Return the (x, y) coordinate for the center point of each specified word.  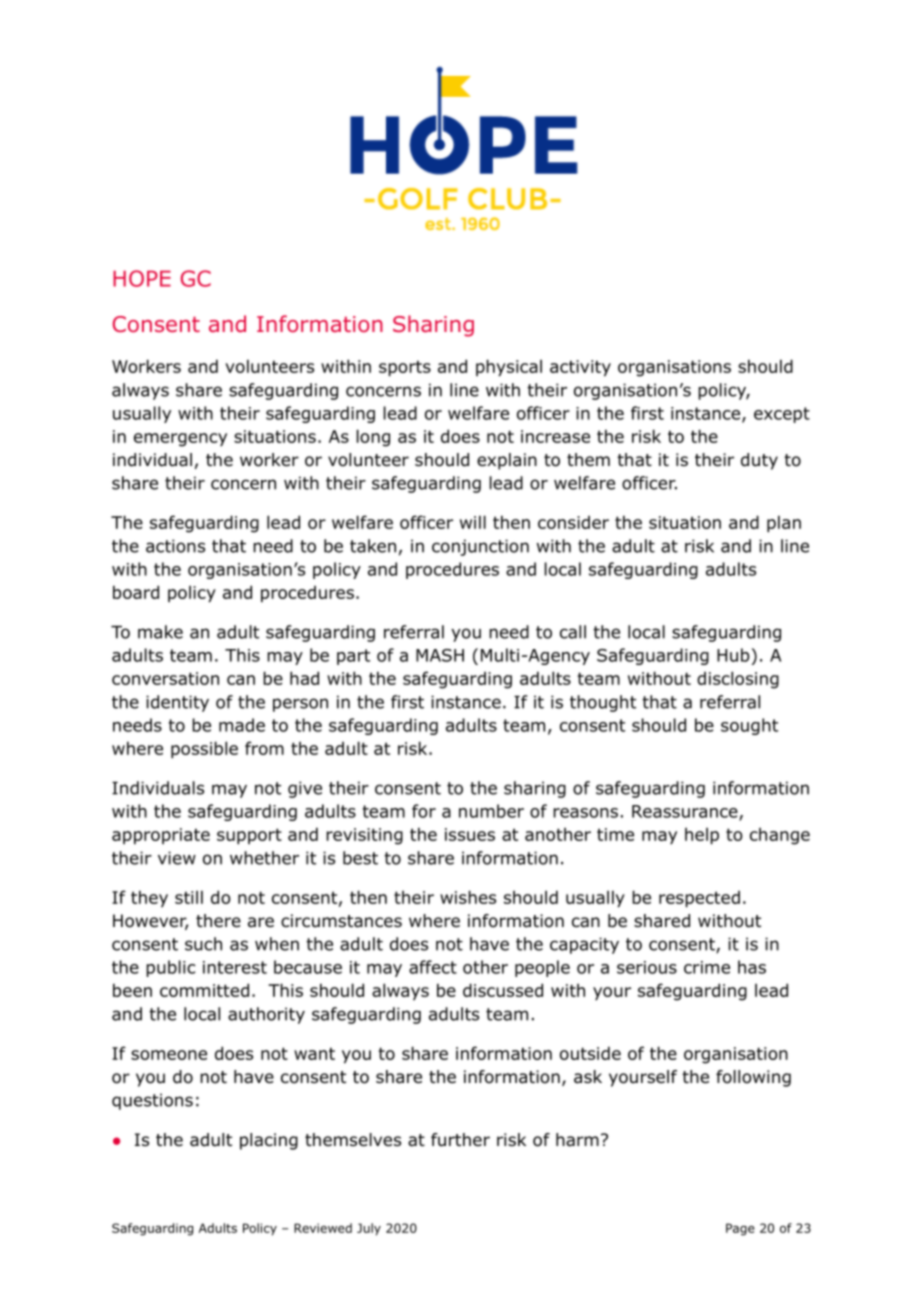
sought (749, 726)
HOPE (142, 278)
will (473, 522)
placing (269, 1141)
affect (433, 967)
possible (204, 749)
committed (204, 990)
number (491, 811)
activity (580, 368)
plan (784, 523)
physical (509, 367)
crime (707, 967)
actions (175, 546)
